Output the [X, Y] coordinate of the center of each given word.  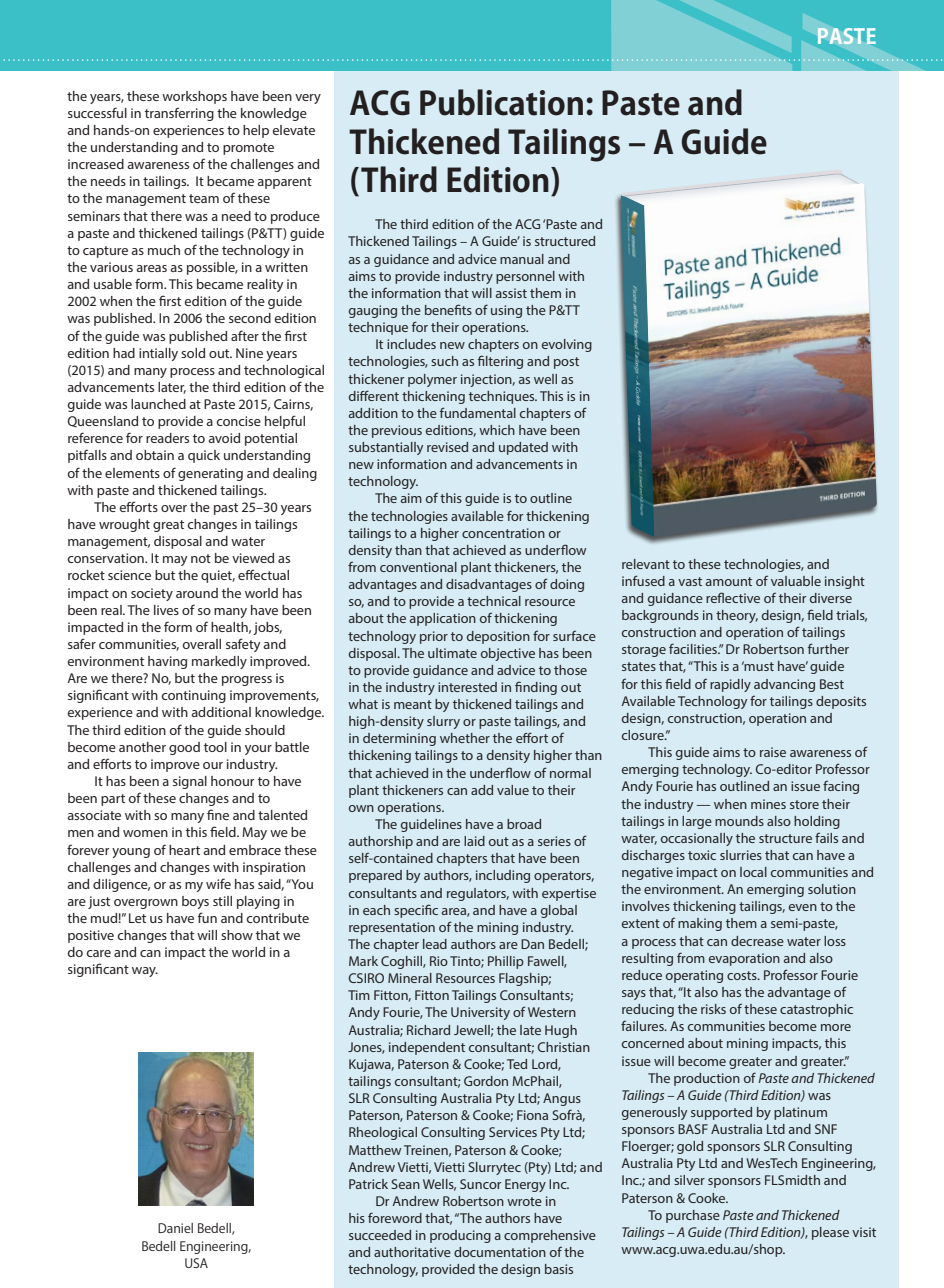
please [830, 1233]
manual [522, 259]
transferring [179, 114]
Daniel [175, 1228]
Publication [501, 102]
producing [460, 1236]
